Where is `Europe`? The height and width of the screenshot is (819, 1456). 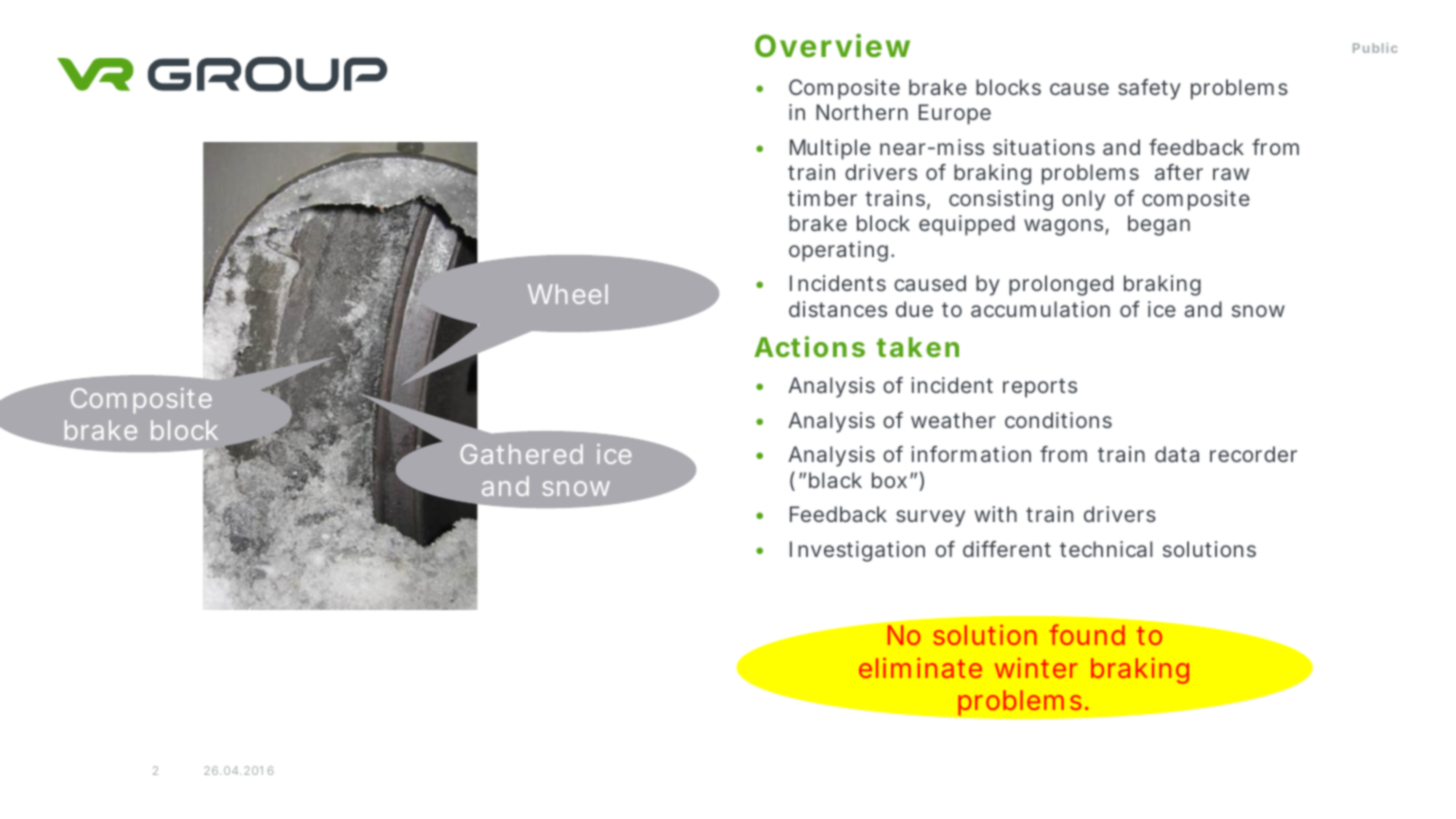 Europe is located at coordinates (955, 114).
